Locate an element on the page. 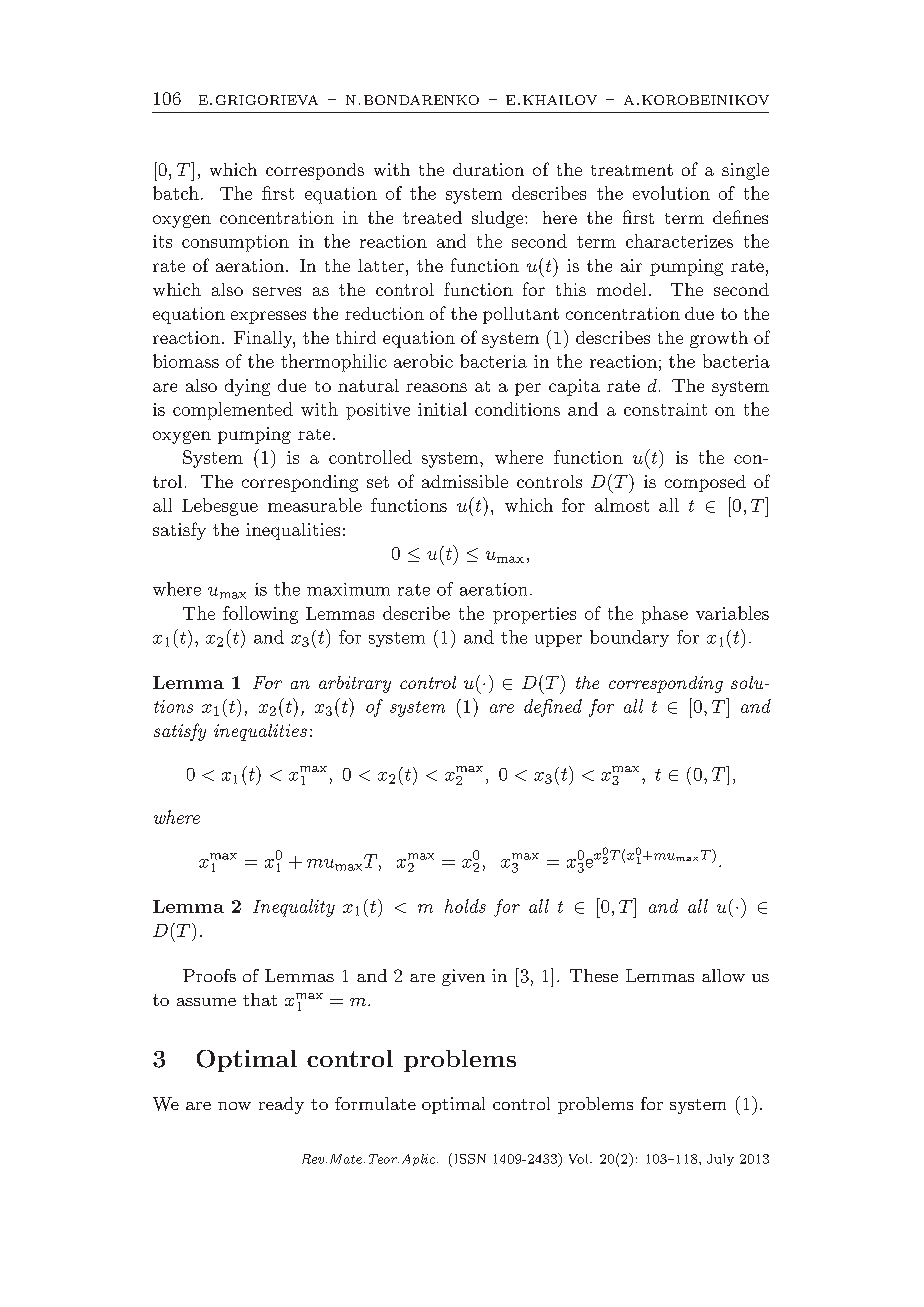  July is located at coordinates (720, 1160).
